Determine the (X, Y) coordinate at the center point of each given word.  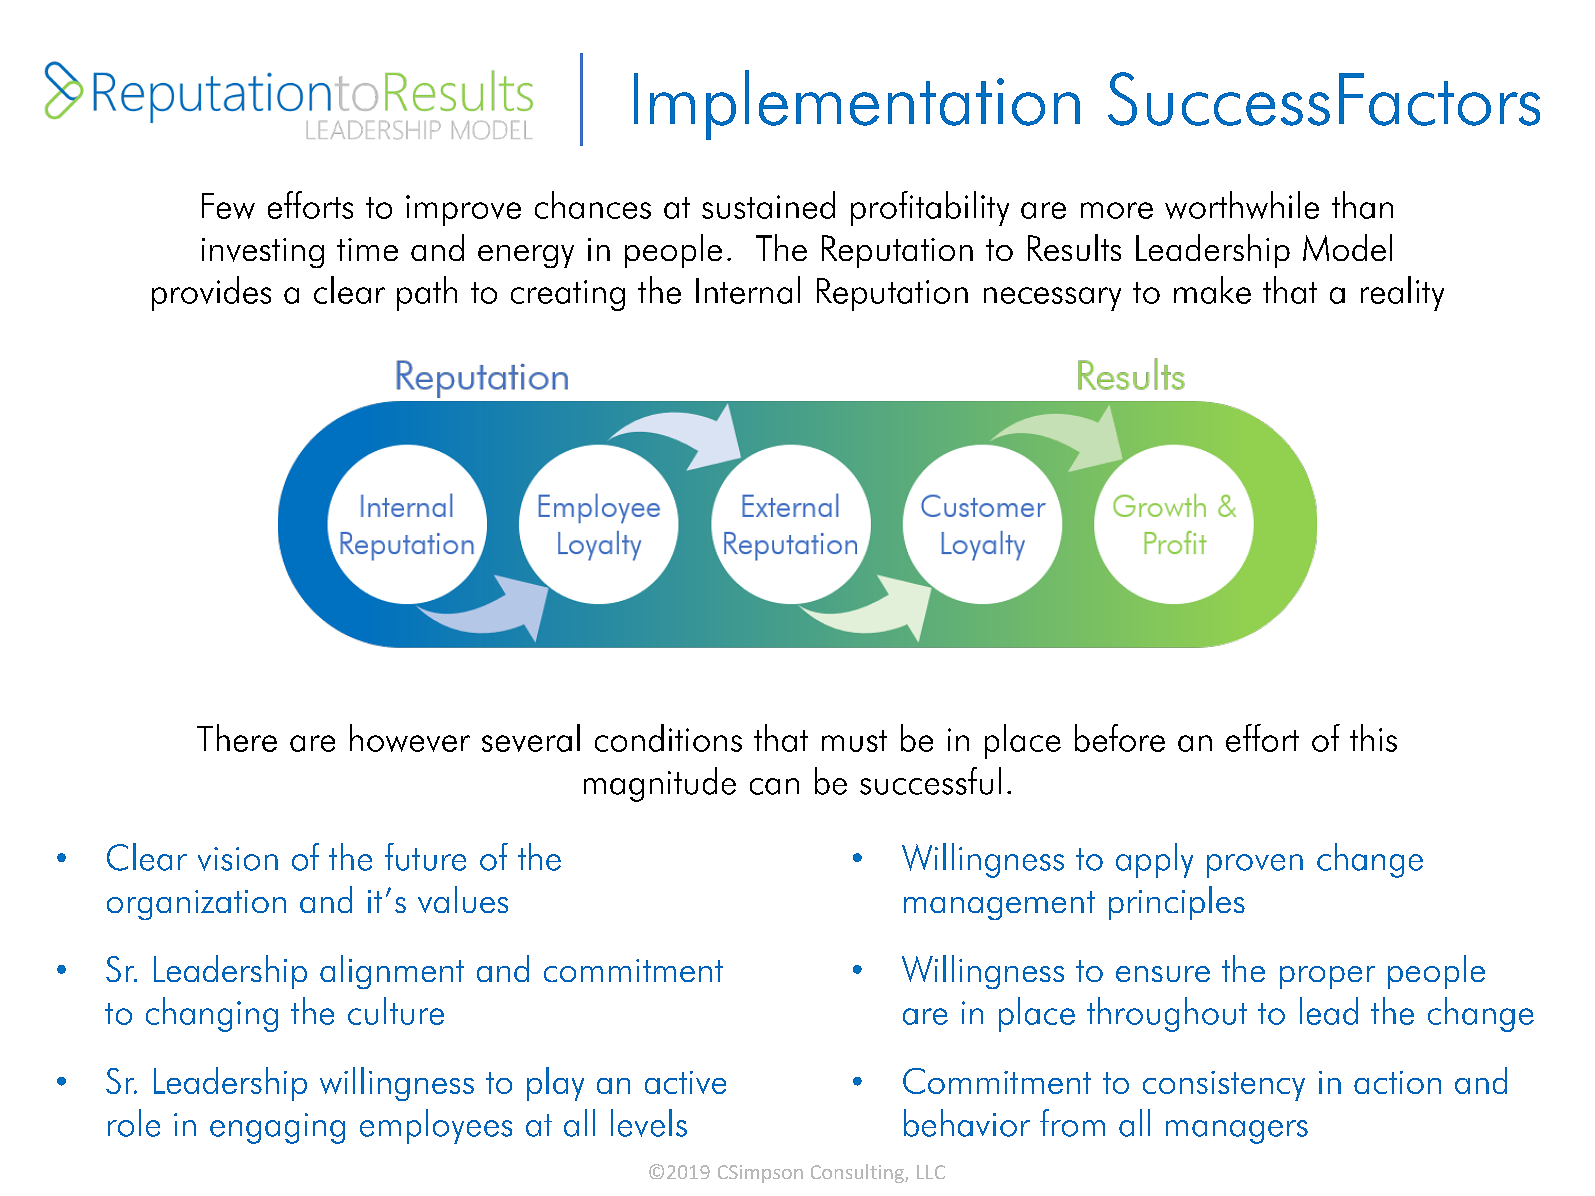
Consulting (858, 1173)
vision (238, 859)
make (1212, 290)
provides (211, 293)
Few (228, 206)
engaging (277, 1128)
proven (1255, 866)
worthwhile (1242, 205)
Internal (748, 290)
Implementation (857, 105)
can (774, 786)
